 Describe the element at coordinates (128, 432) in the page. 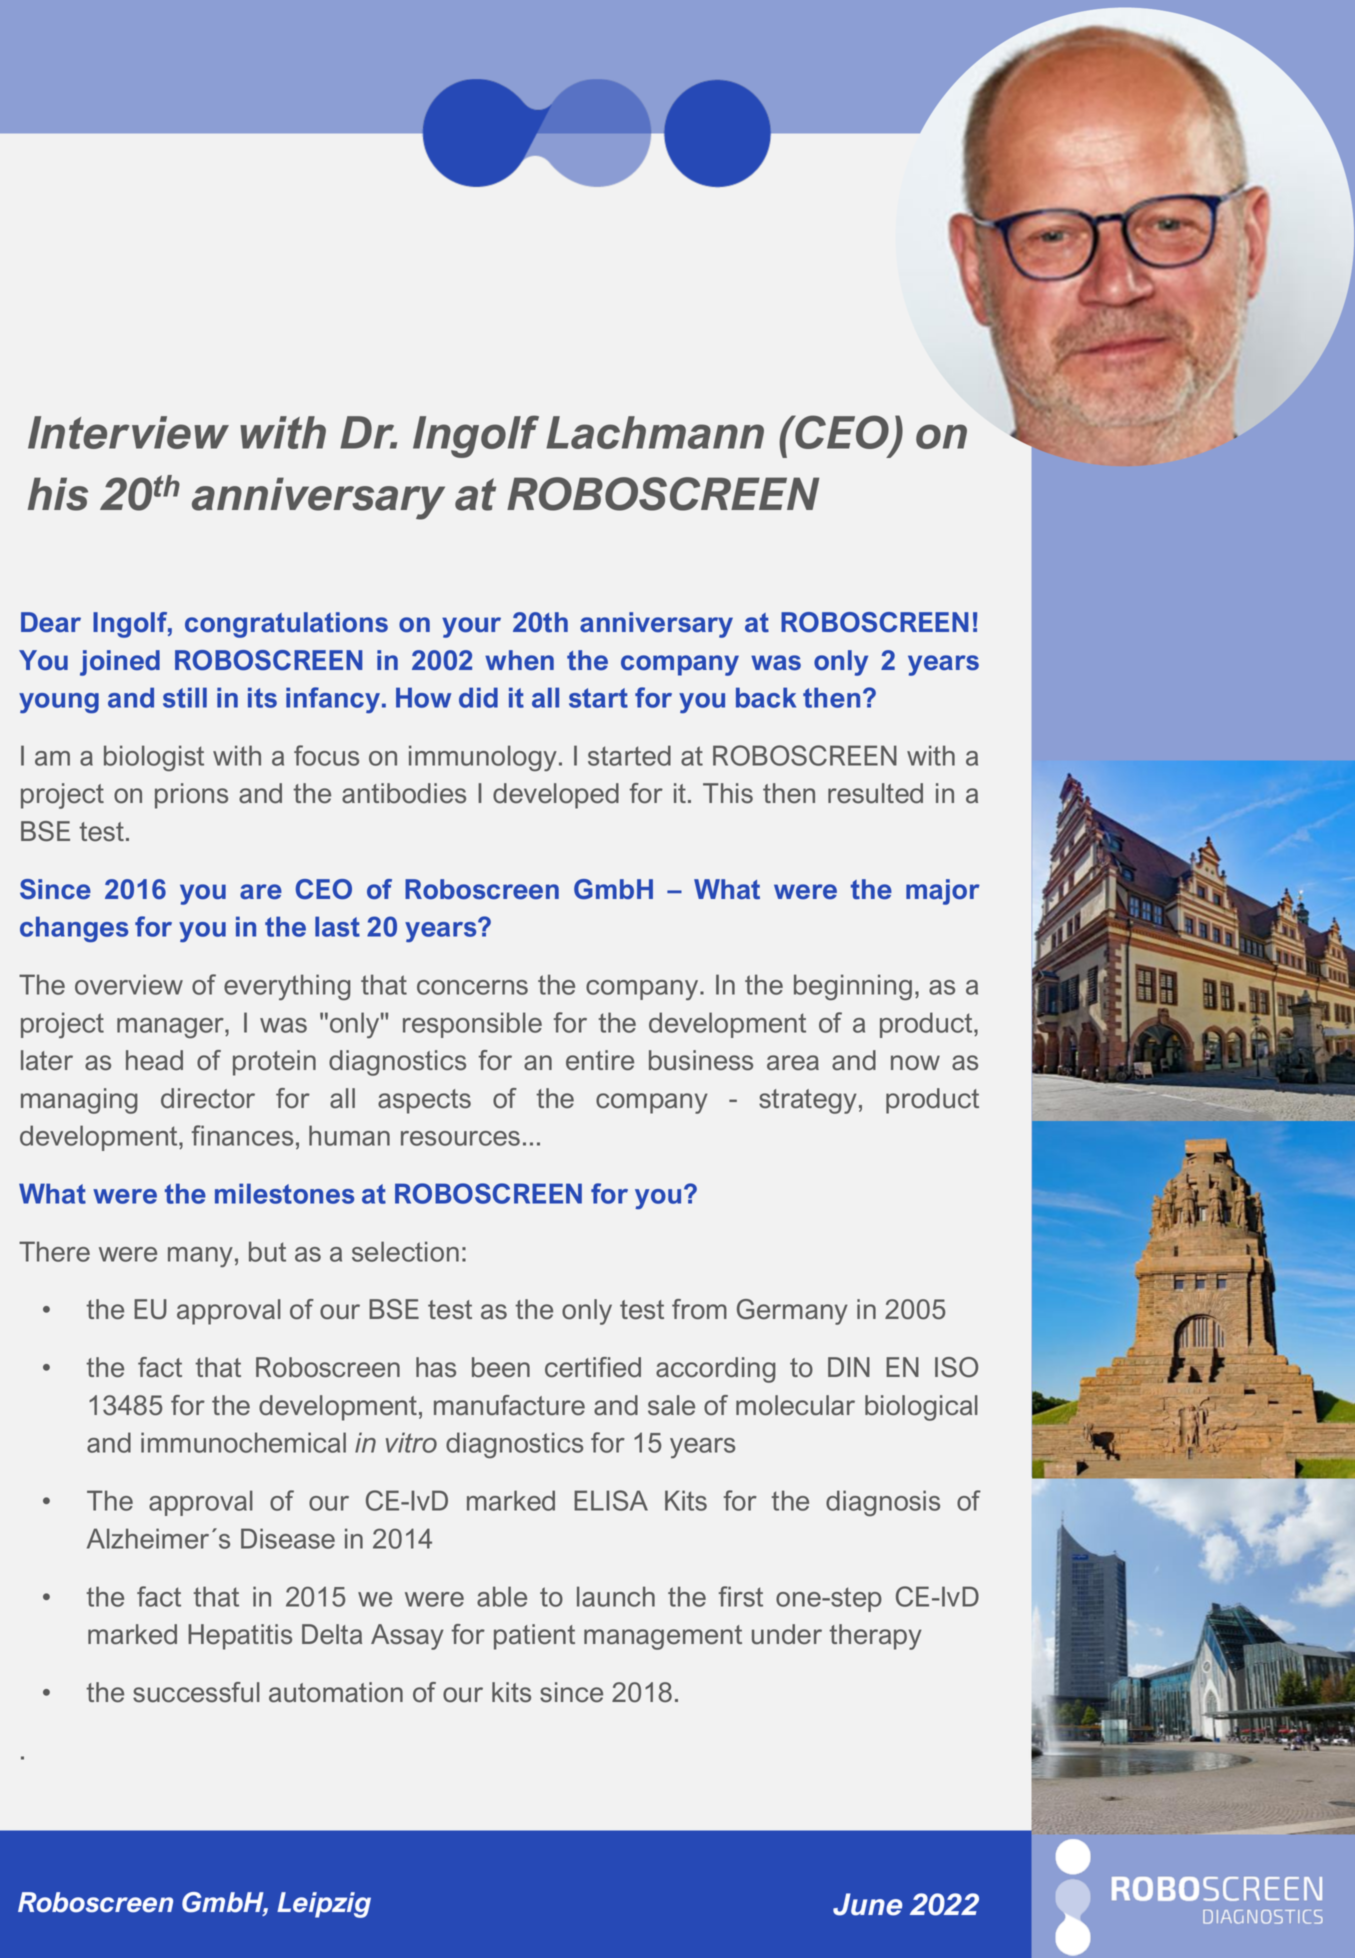

I see `Interview` at that location.
